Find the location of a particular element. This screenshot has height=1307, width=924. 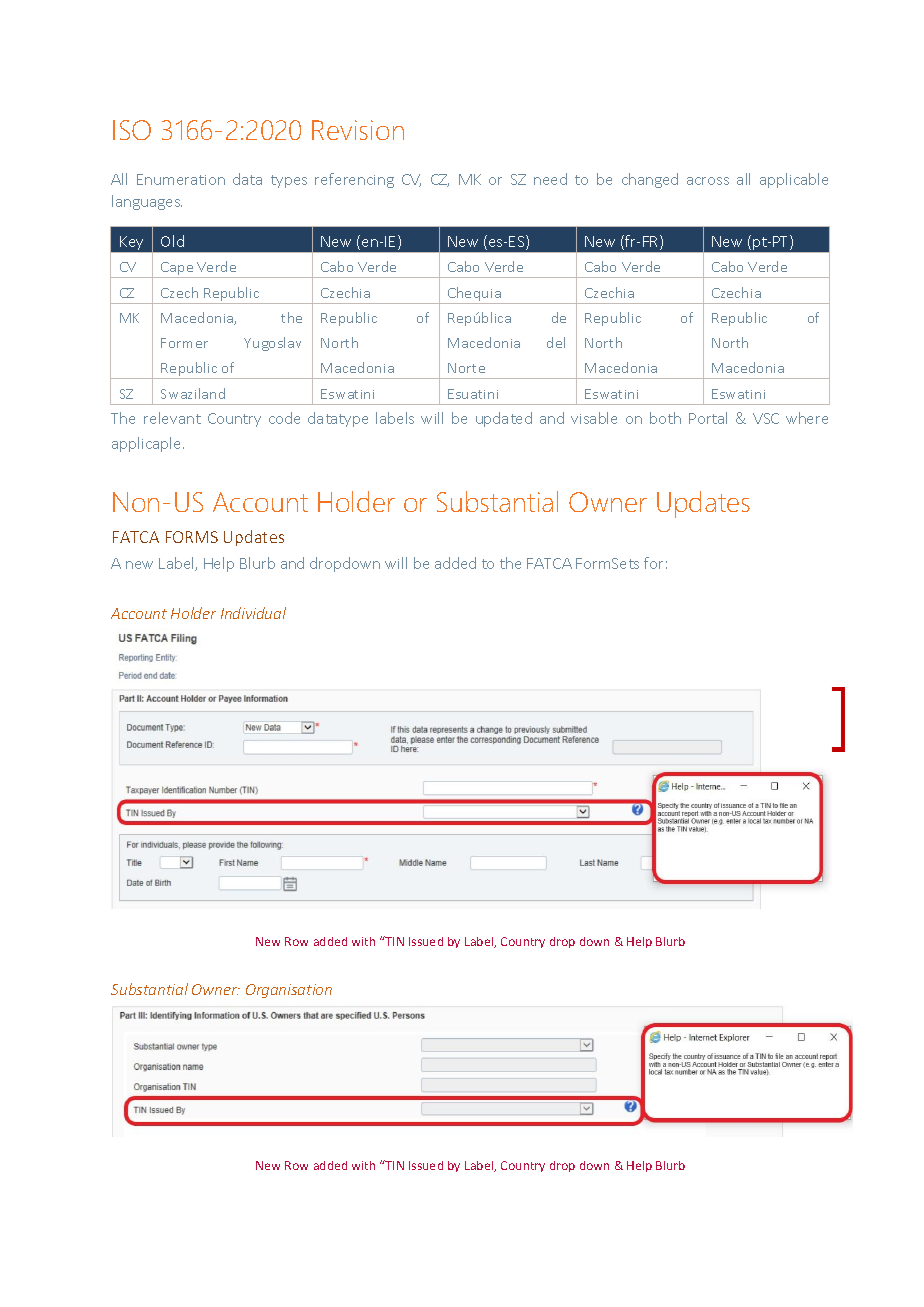

visable is located at coordinates (594, 418).
